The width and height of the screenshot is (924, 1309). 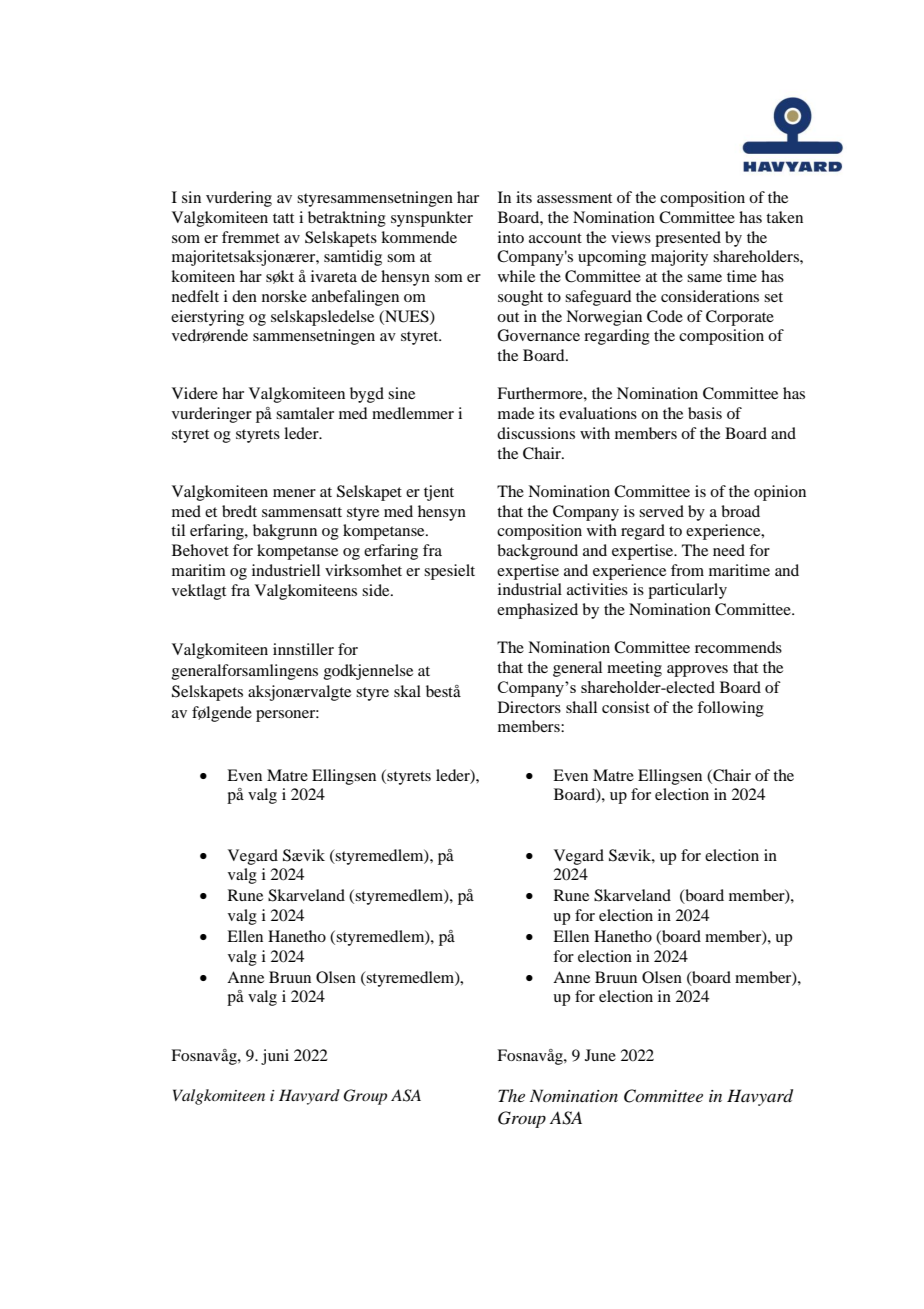 I want to click on shall, so click(x=581, y=707).
